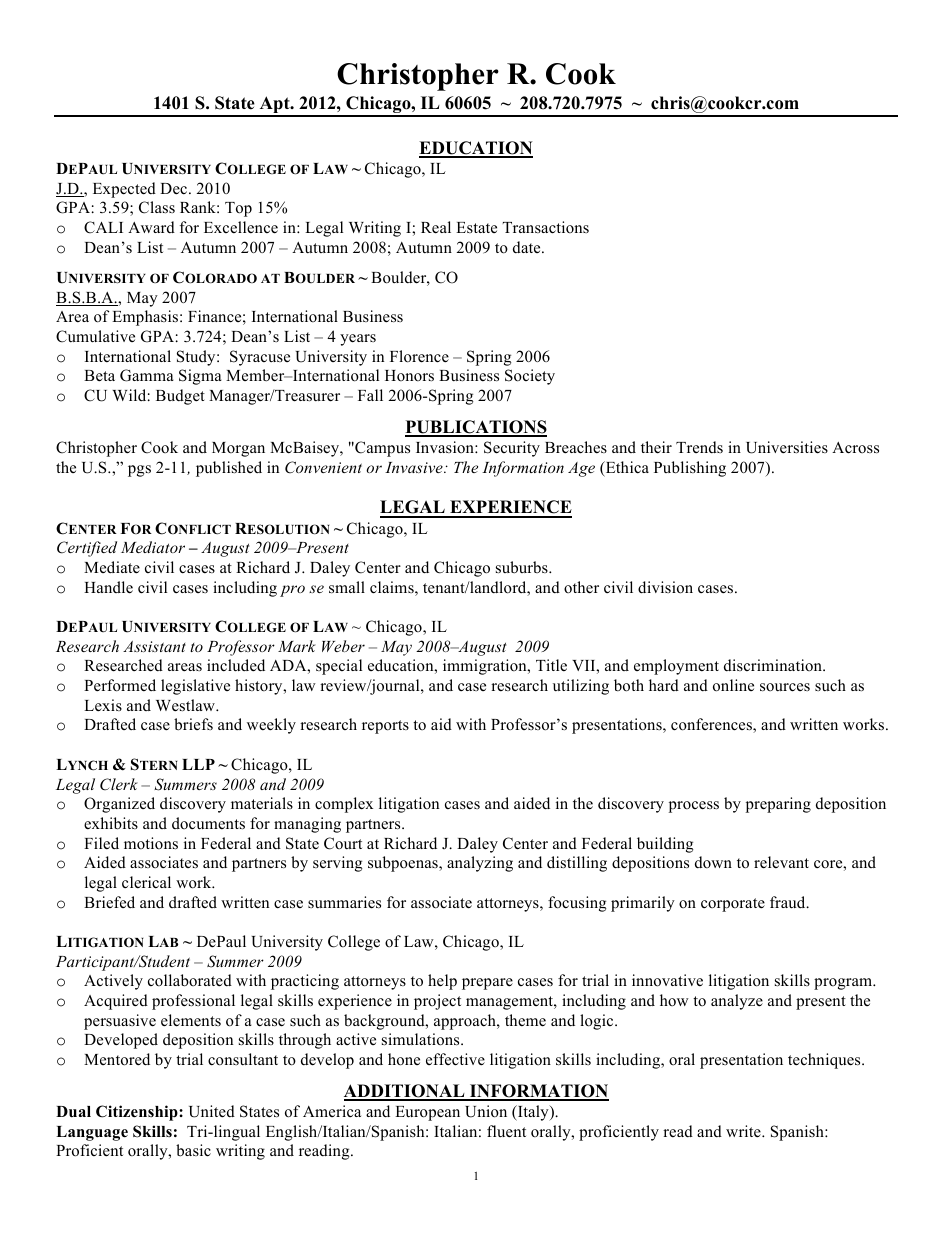 Image resolution: width=952 pixels, height=1233 pixels. Describe the element at coordinates (690, 469) in the document. I see `Publishing` at that location.
